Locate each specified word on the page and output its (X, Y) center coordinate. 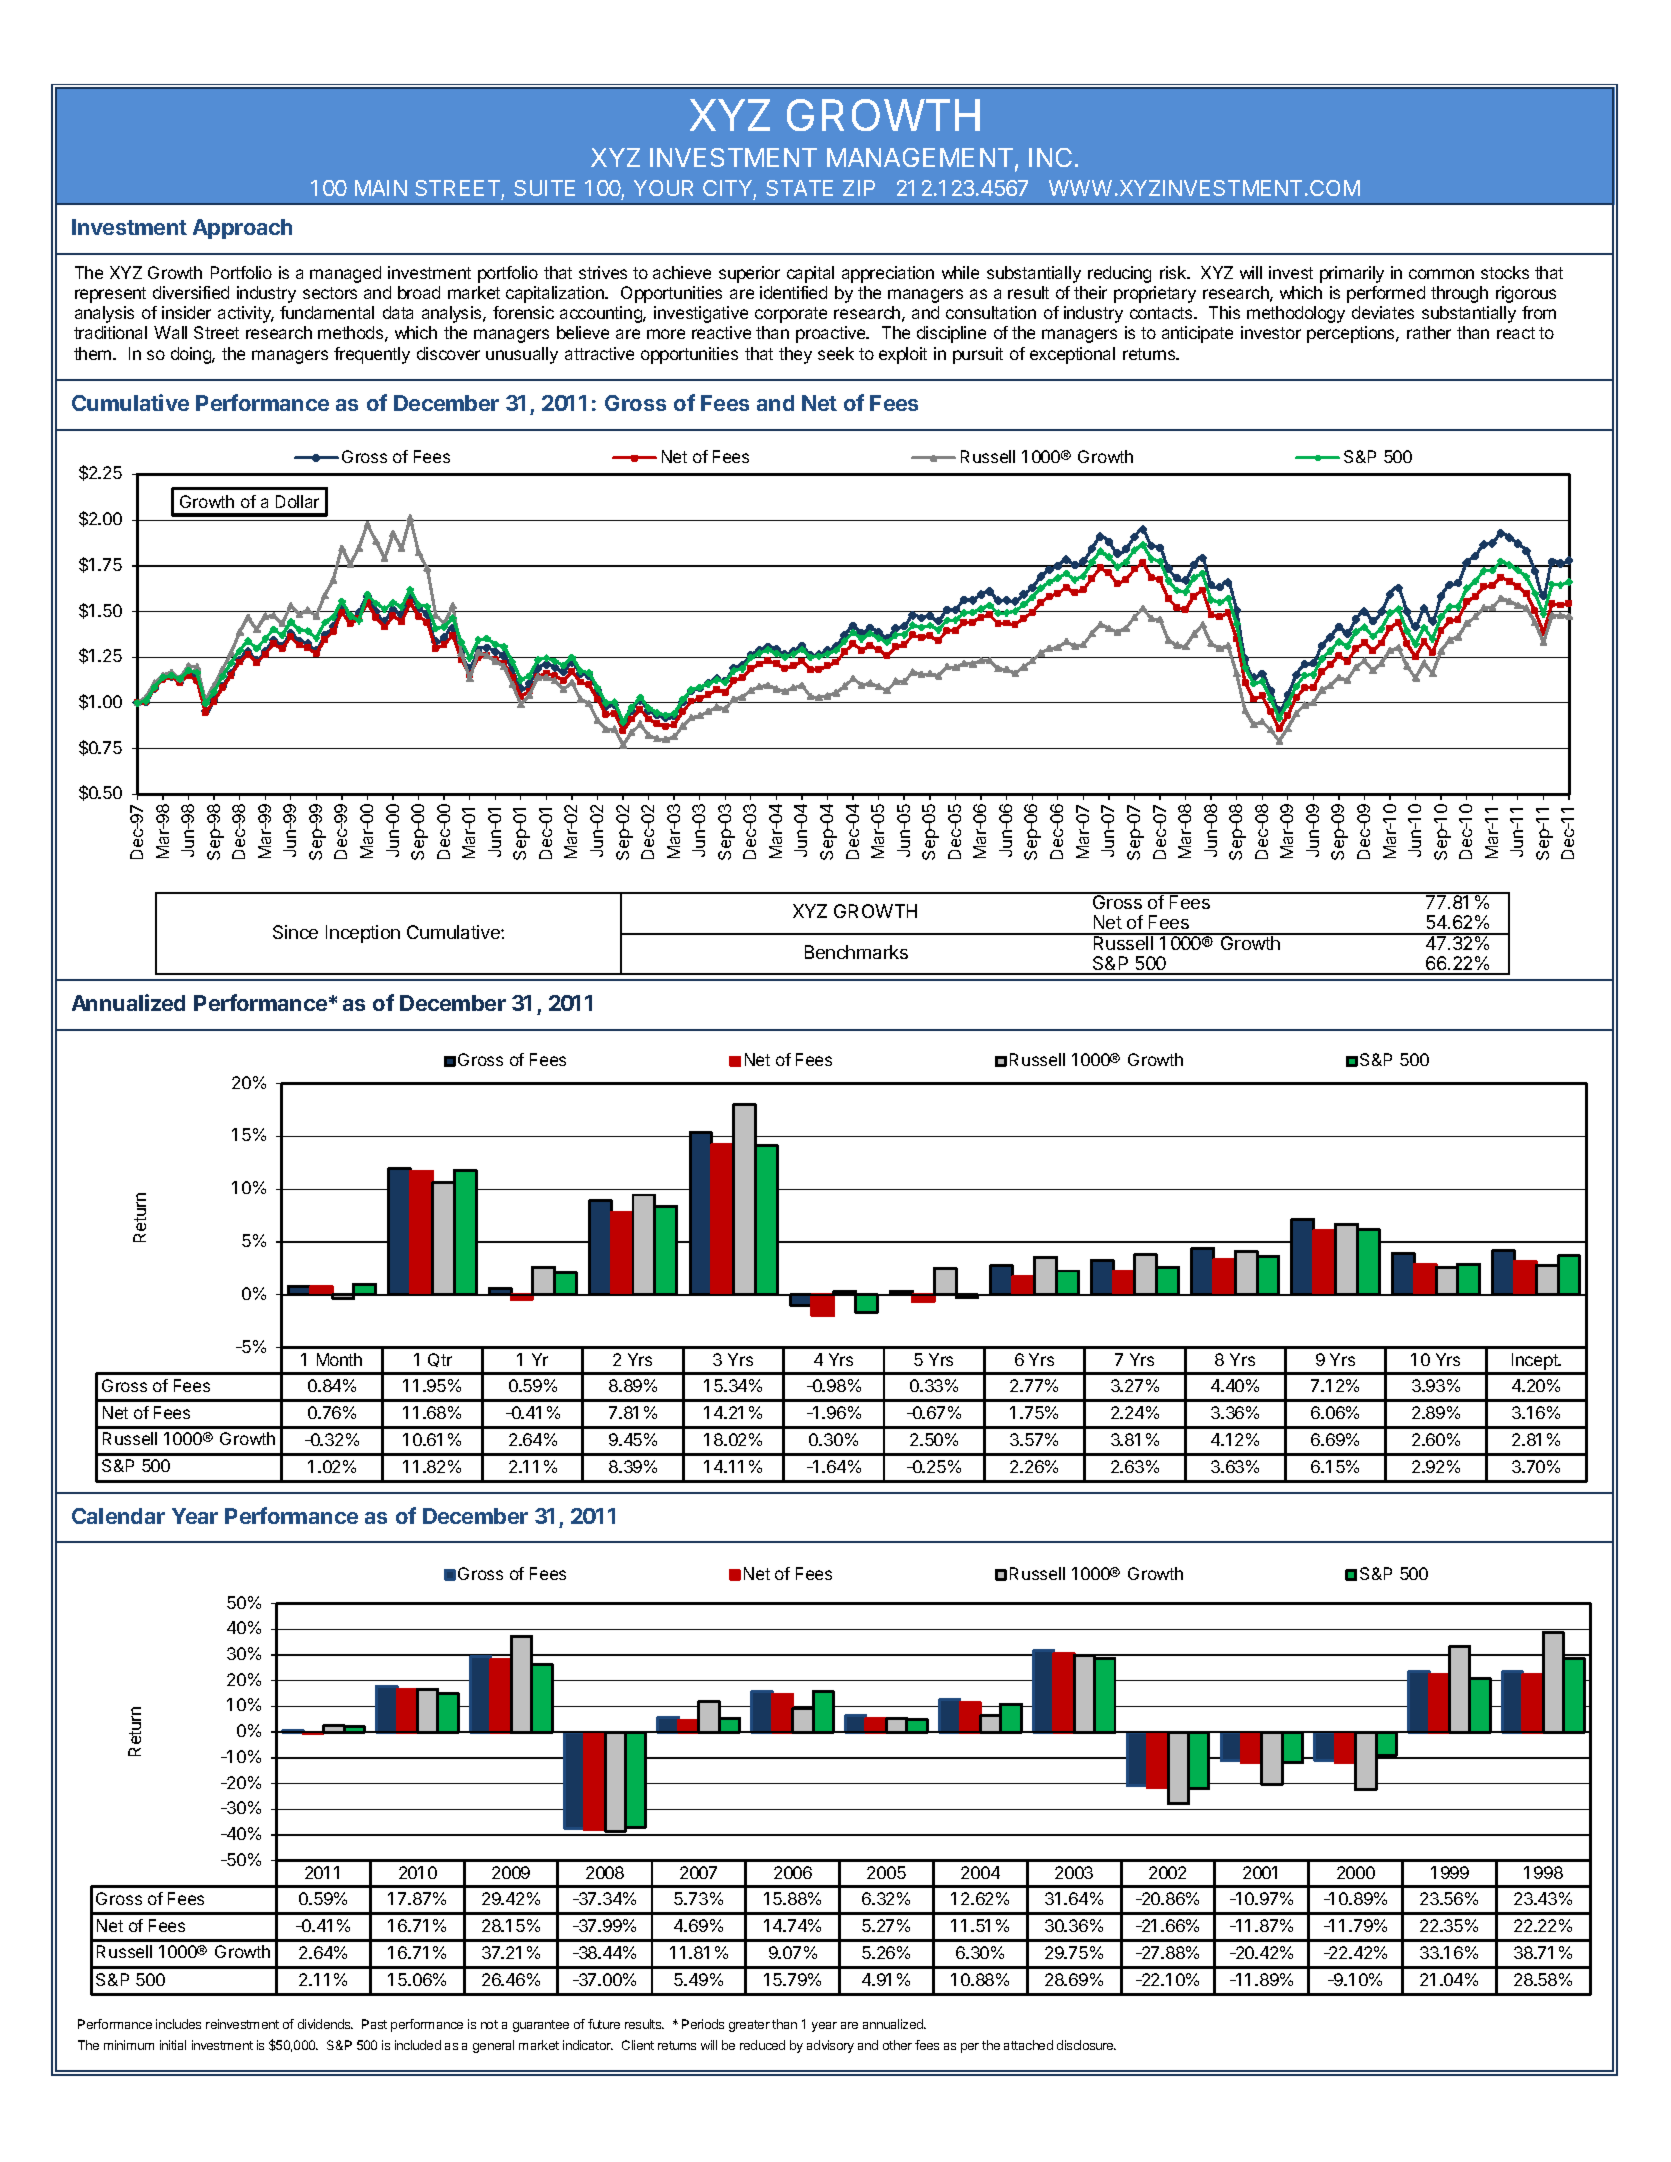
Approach (242, 229)
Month (339, 1359)
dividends (325, 2024)
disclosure (1086, 2045)
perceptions (1352, 334)
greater (749, 2026)
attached (1028, 2045)
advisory (830, 2046)
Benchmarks (856, 952)
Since (295, 932)
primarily (1352, 274)
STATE (799, 188)
